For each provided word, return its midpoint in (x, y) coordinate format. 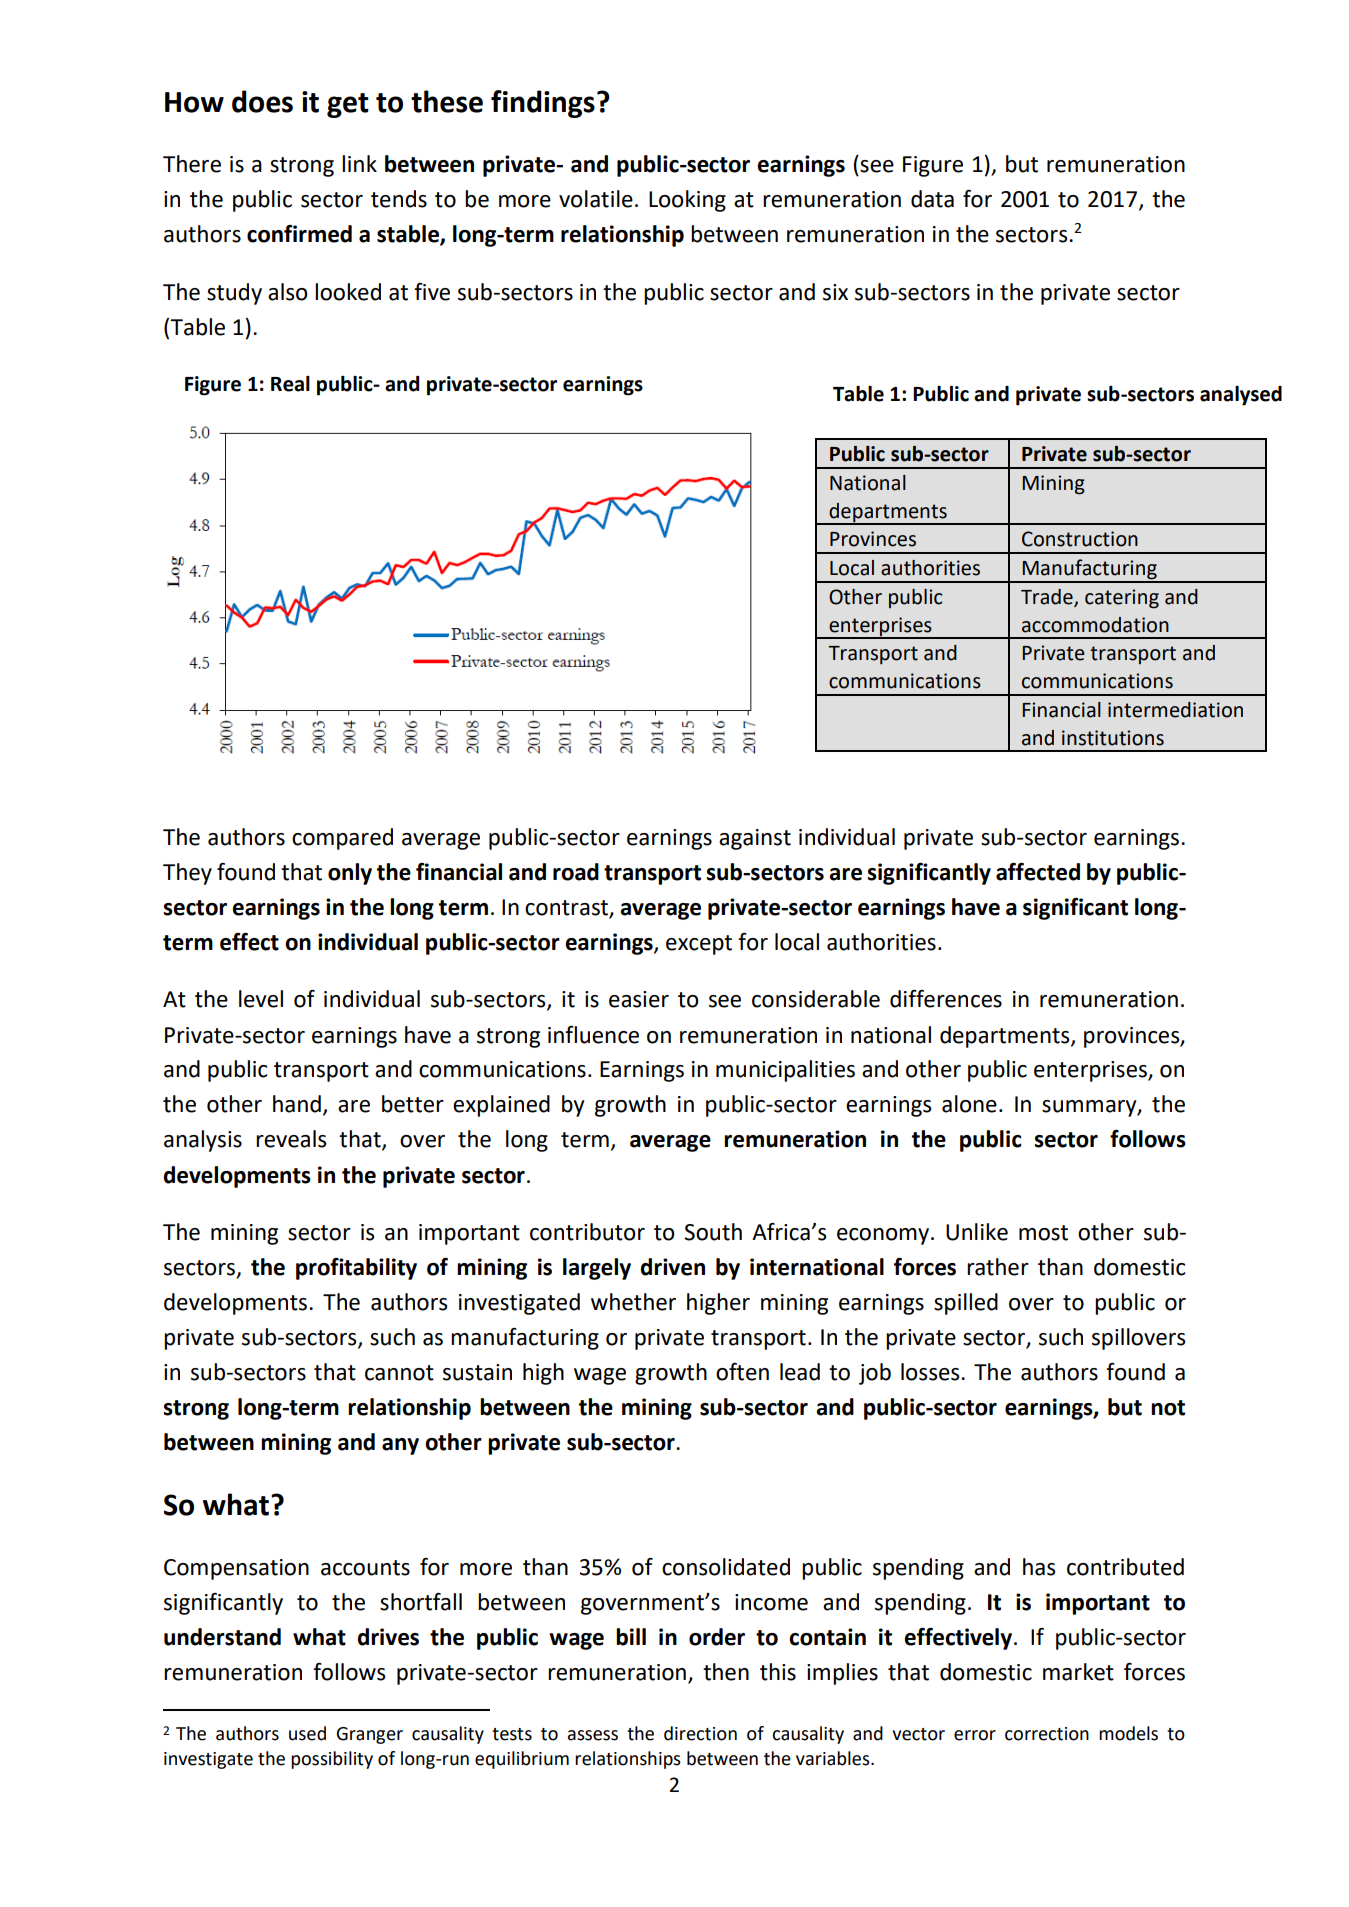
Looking (687, 201)
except (699, 945)
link (359, 163)
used (307, 1733)
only (350, 874)
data (932, 199)
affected (1038, 872)
